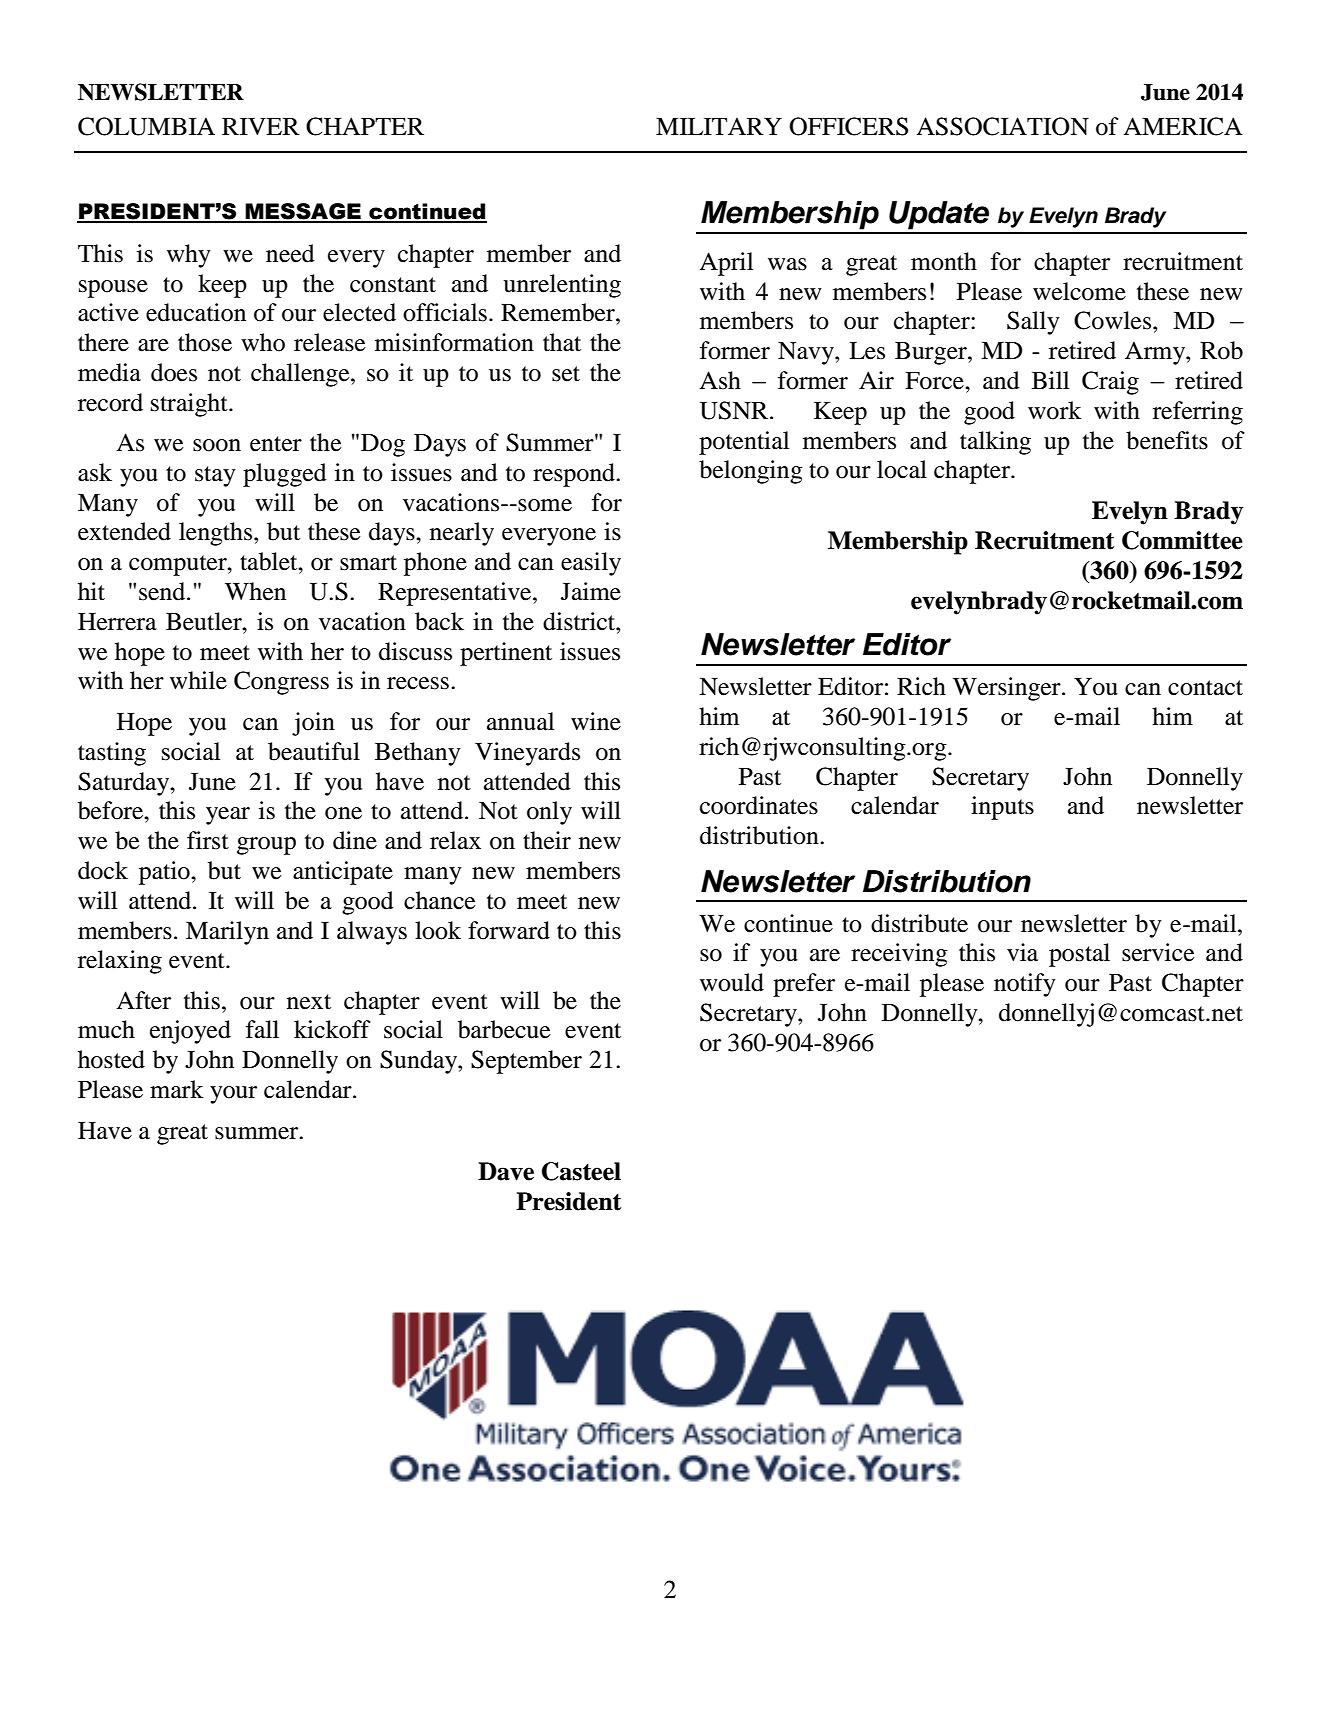 Image resolution: width=1321 pixels, height=1709 pixels. Describe the element at coordinates (233, 1095) in the screenshot. I see `your` at that location.
